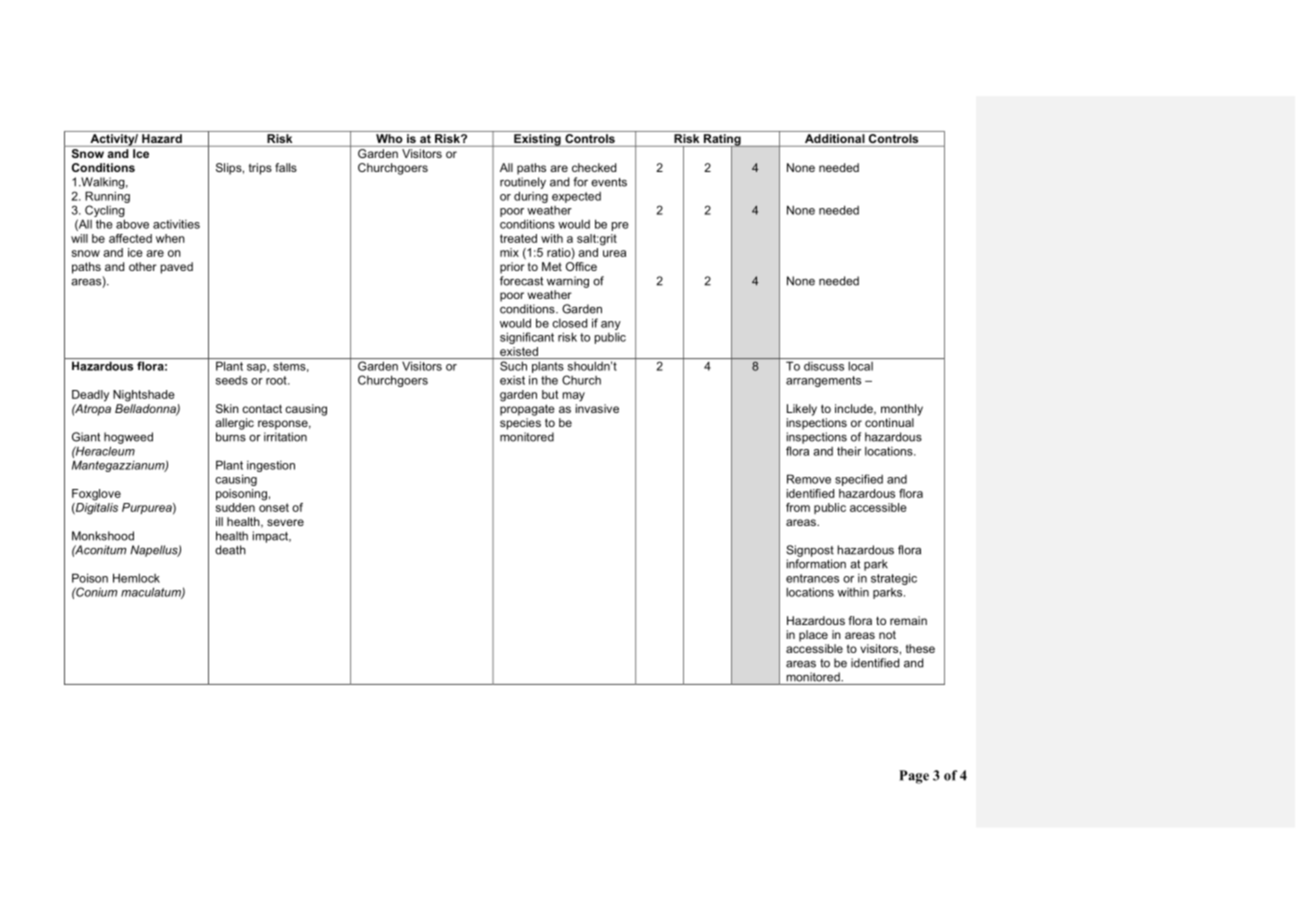  I want to click on death, so click(230, 550).
